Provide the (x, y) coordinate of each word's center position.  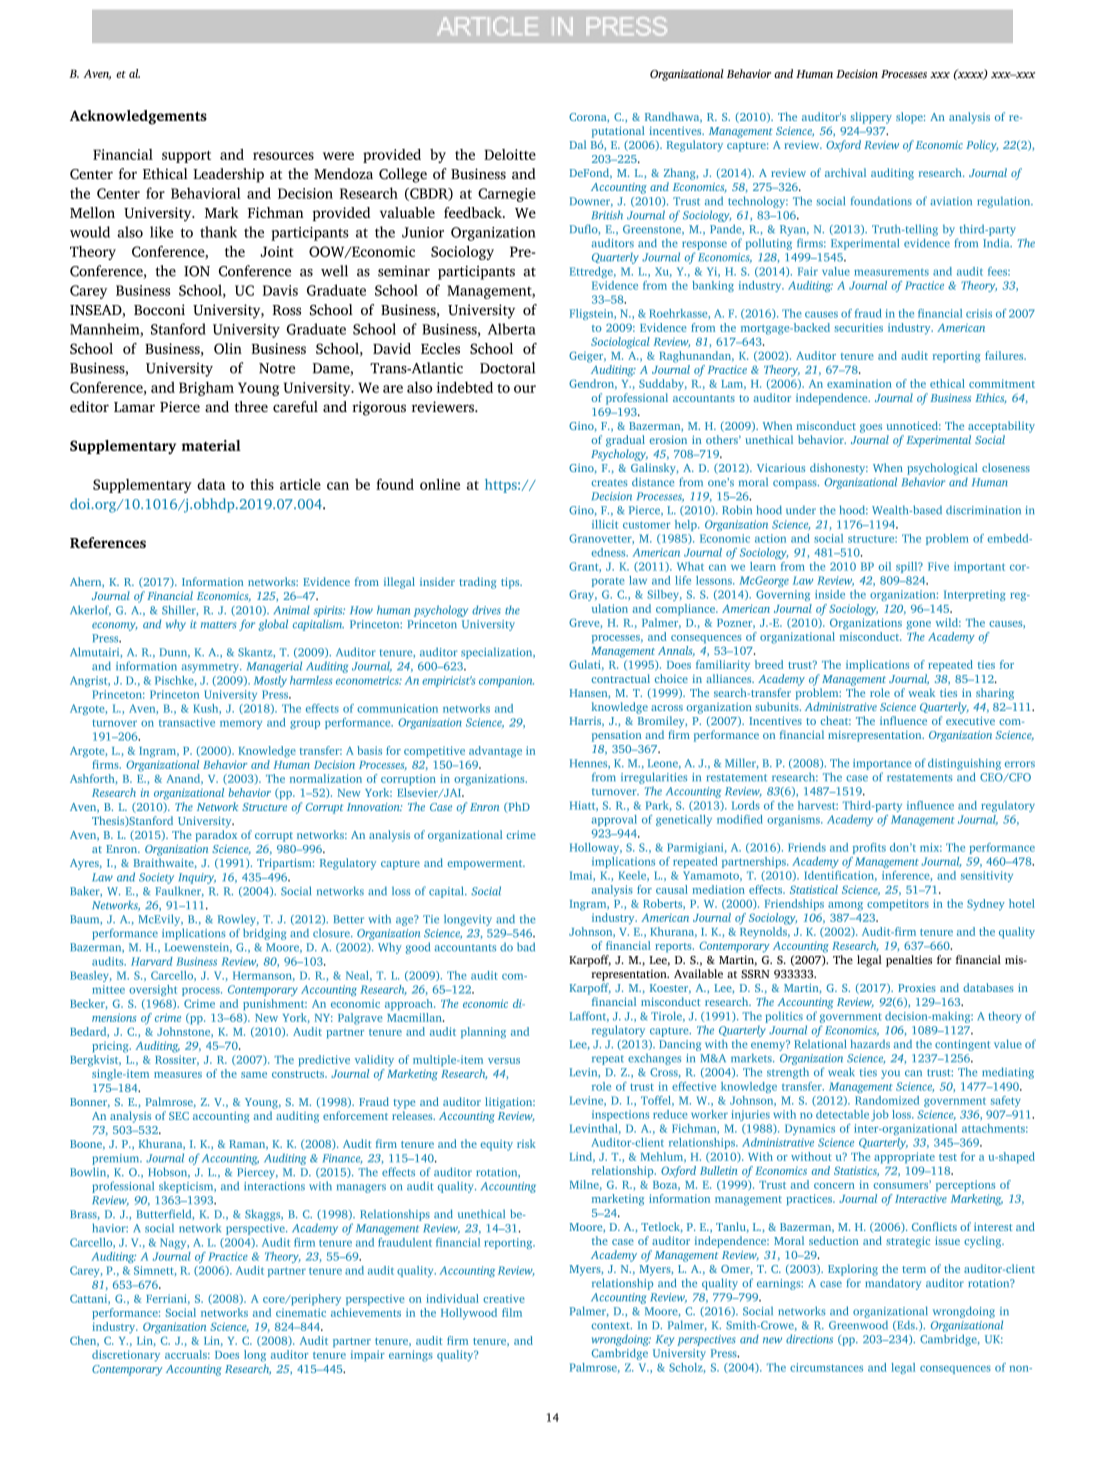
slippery (871, 118)
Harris (587, 722)
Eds (906, 1325)
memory (241, 724)
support (186, 157)
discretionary (126, 1356)
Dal (578, 144)
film (512, 1312)
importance (882, 764)
